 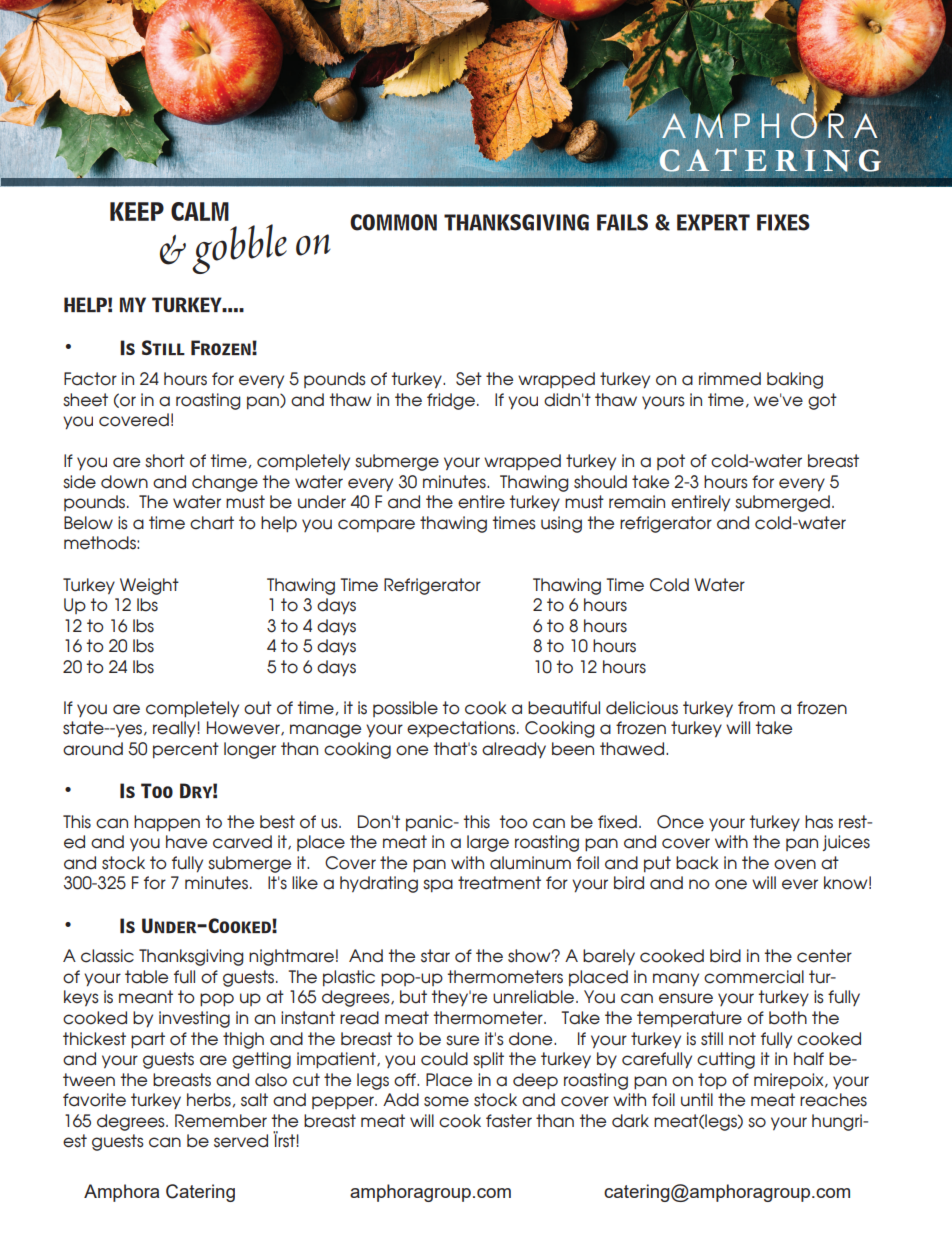 What do you see at coordinates (756, 708) in the image?
I see `from` at bounding box center [756, 708].
